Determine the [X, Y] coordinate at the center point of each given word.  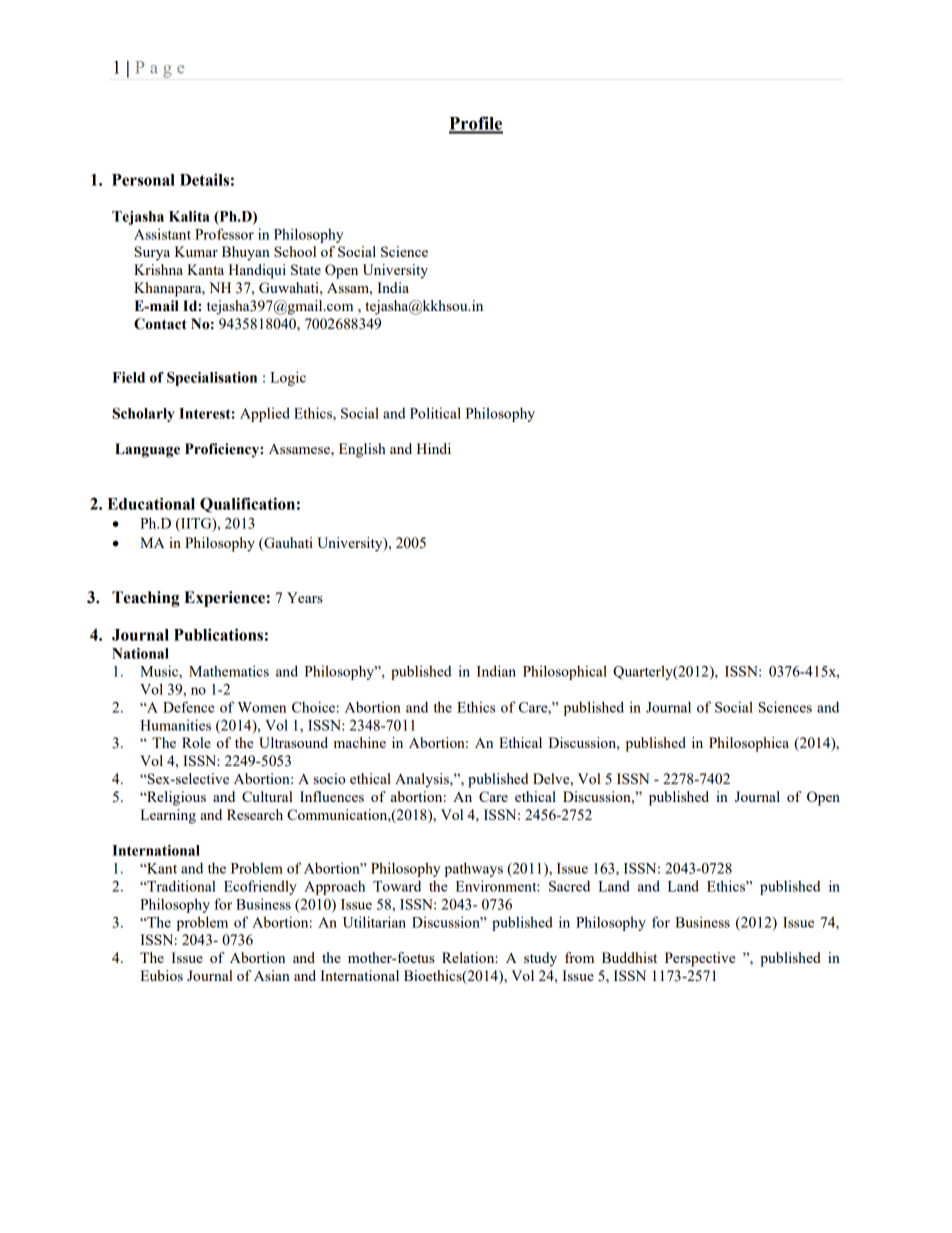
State [306, 269]
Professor [224, 234]
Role [196, 742]
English [362, 450]
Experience [224, 599]
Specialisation [212, 379]
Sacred [569, 886]
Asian [272, 975]
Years [305, 597]
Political [435, 413]
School [295, 251]
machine [360, 742]
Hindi [434, 448]
